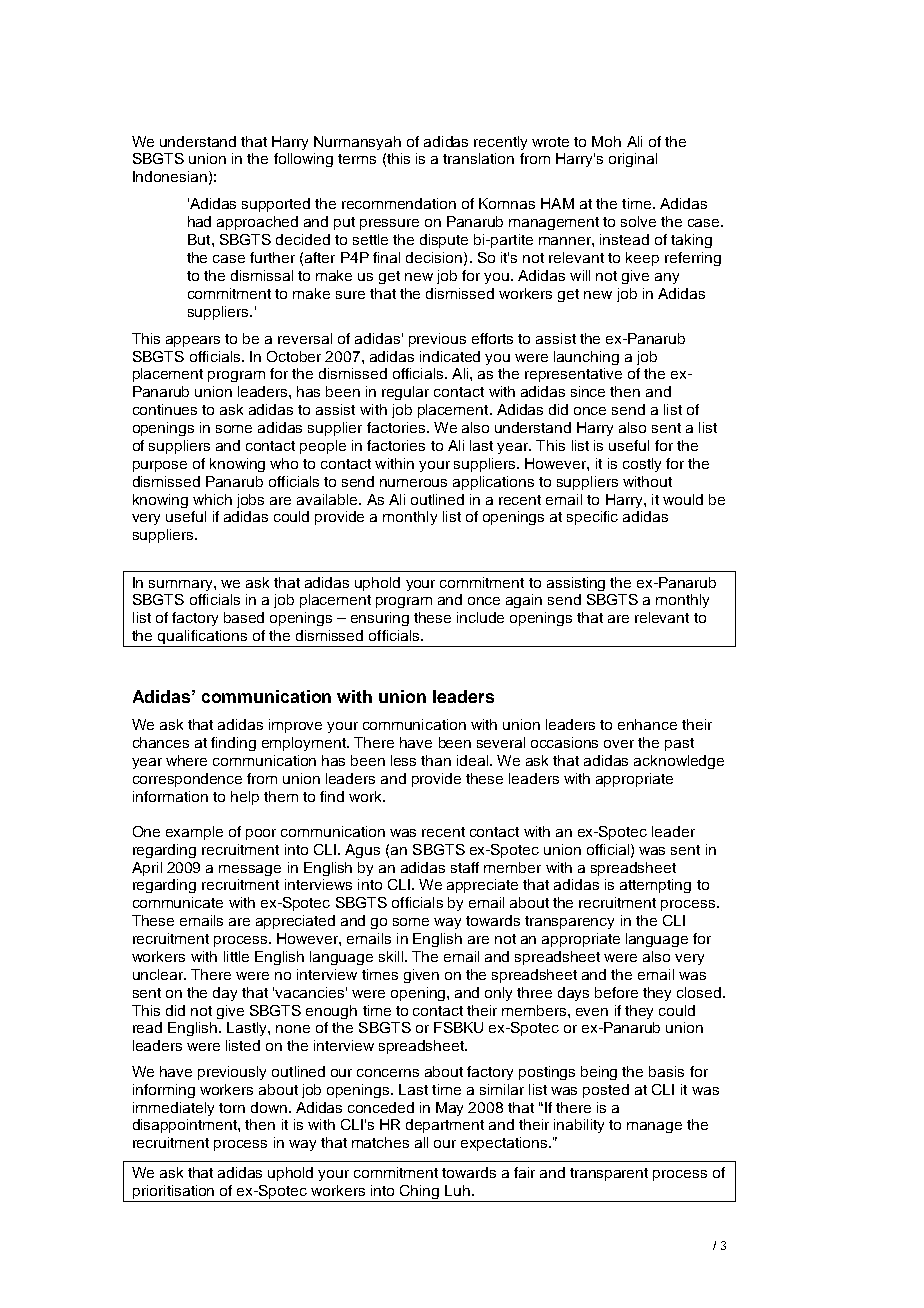 The height and width of the page is (1308, 924). What do you see at coordinates (173, 1192) in the page?
I see `prioritisation` at bounding box center [173, 1192].
